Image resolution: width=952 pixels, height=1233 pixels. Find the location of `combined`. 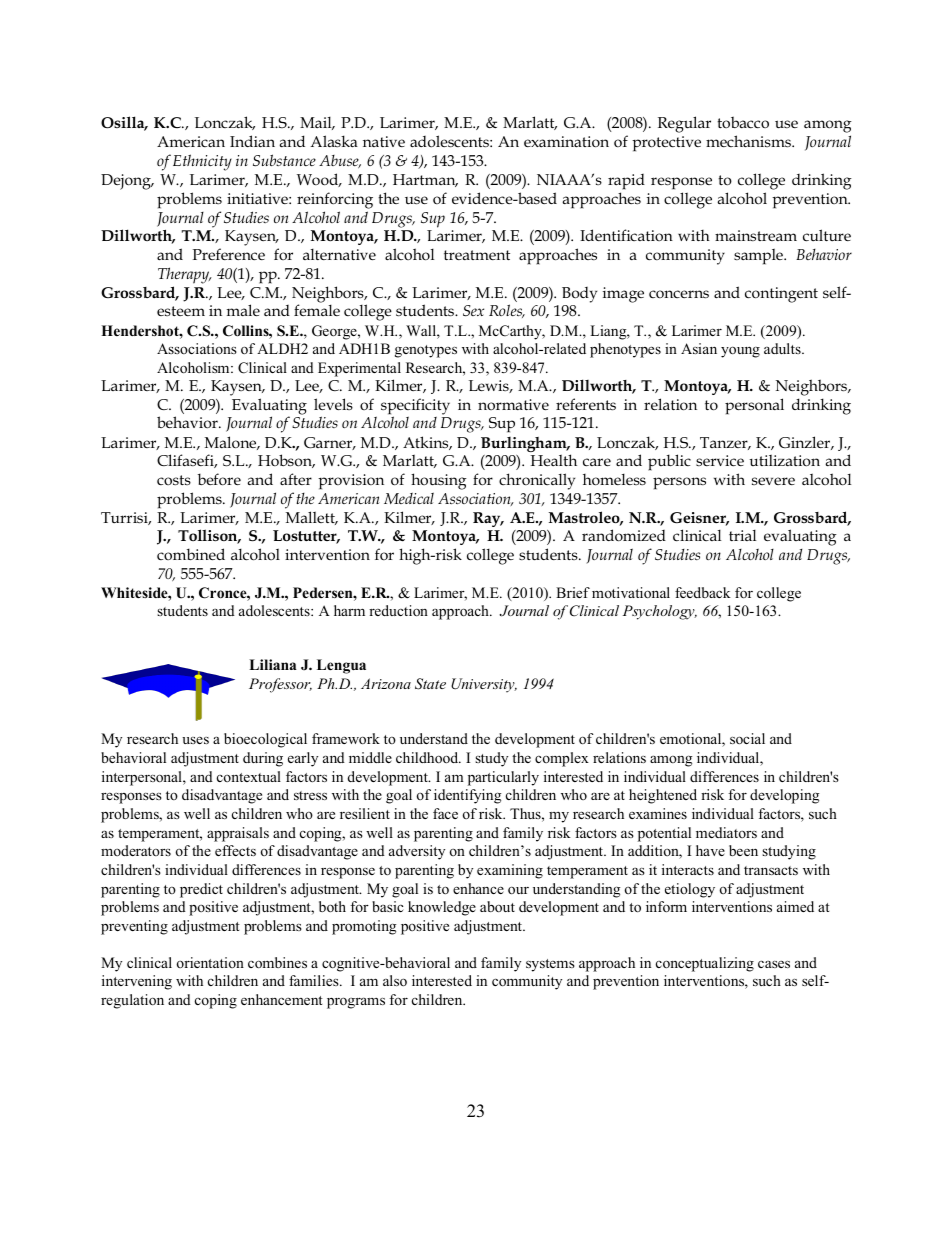

combined is located at coordinates (191, 554).
